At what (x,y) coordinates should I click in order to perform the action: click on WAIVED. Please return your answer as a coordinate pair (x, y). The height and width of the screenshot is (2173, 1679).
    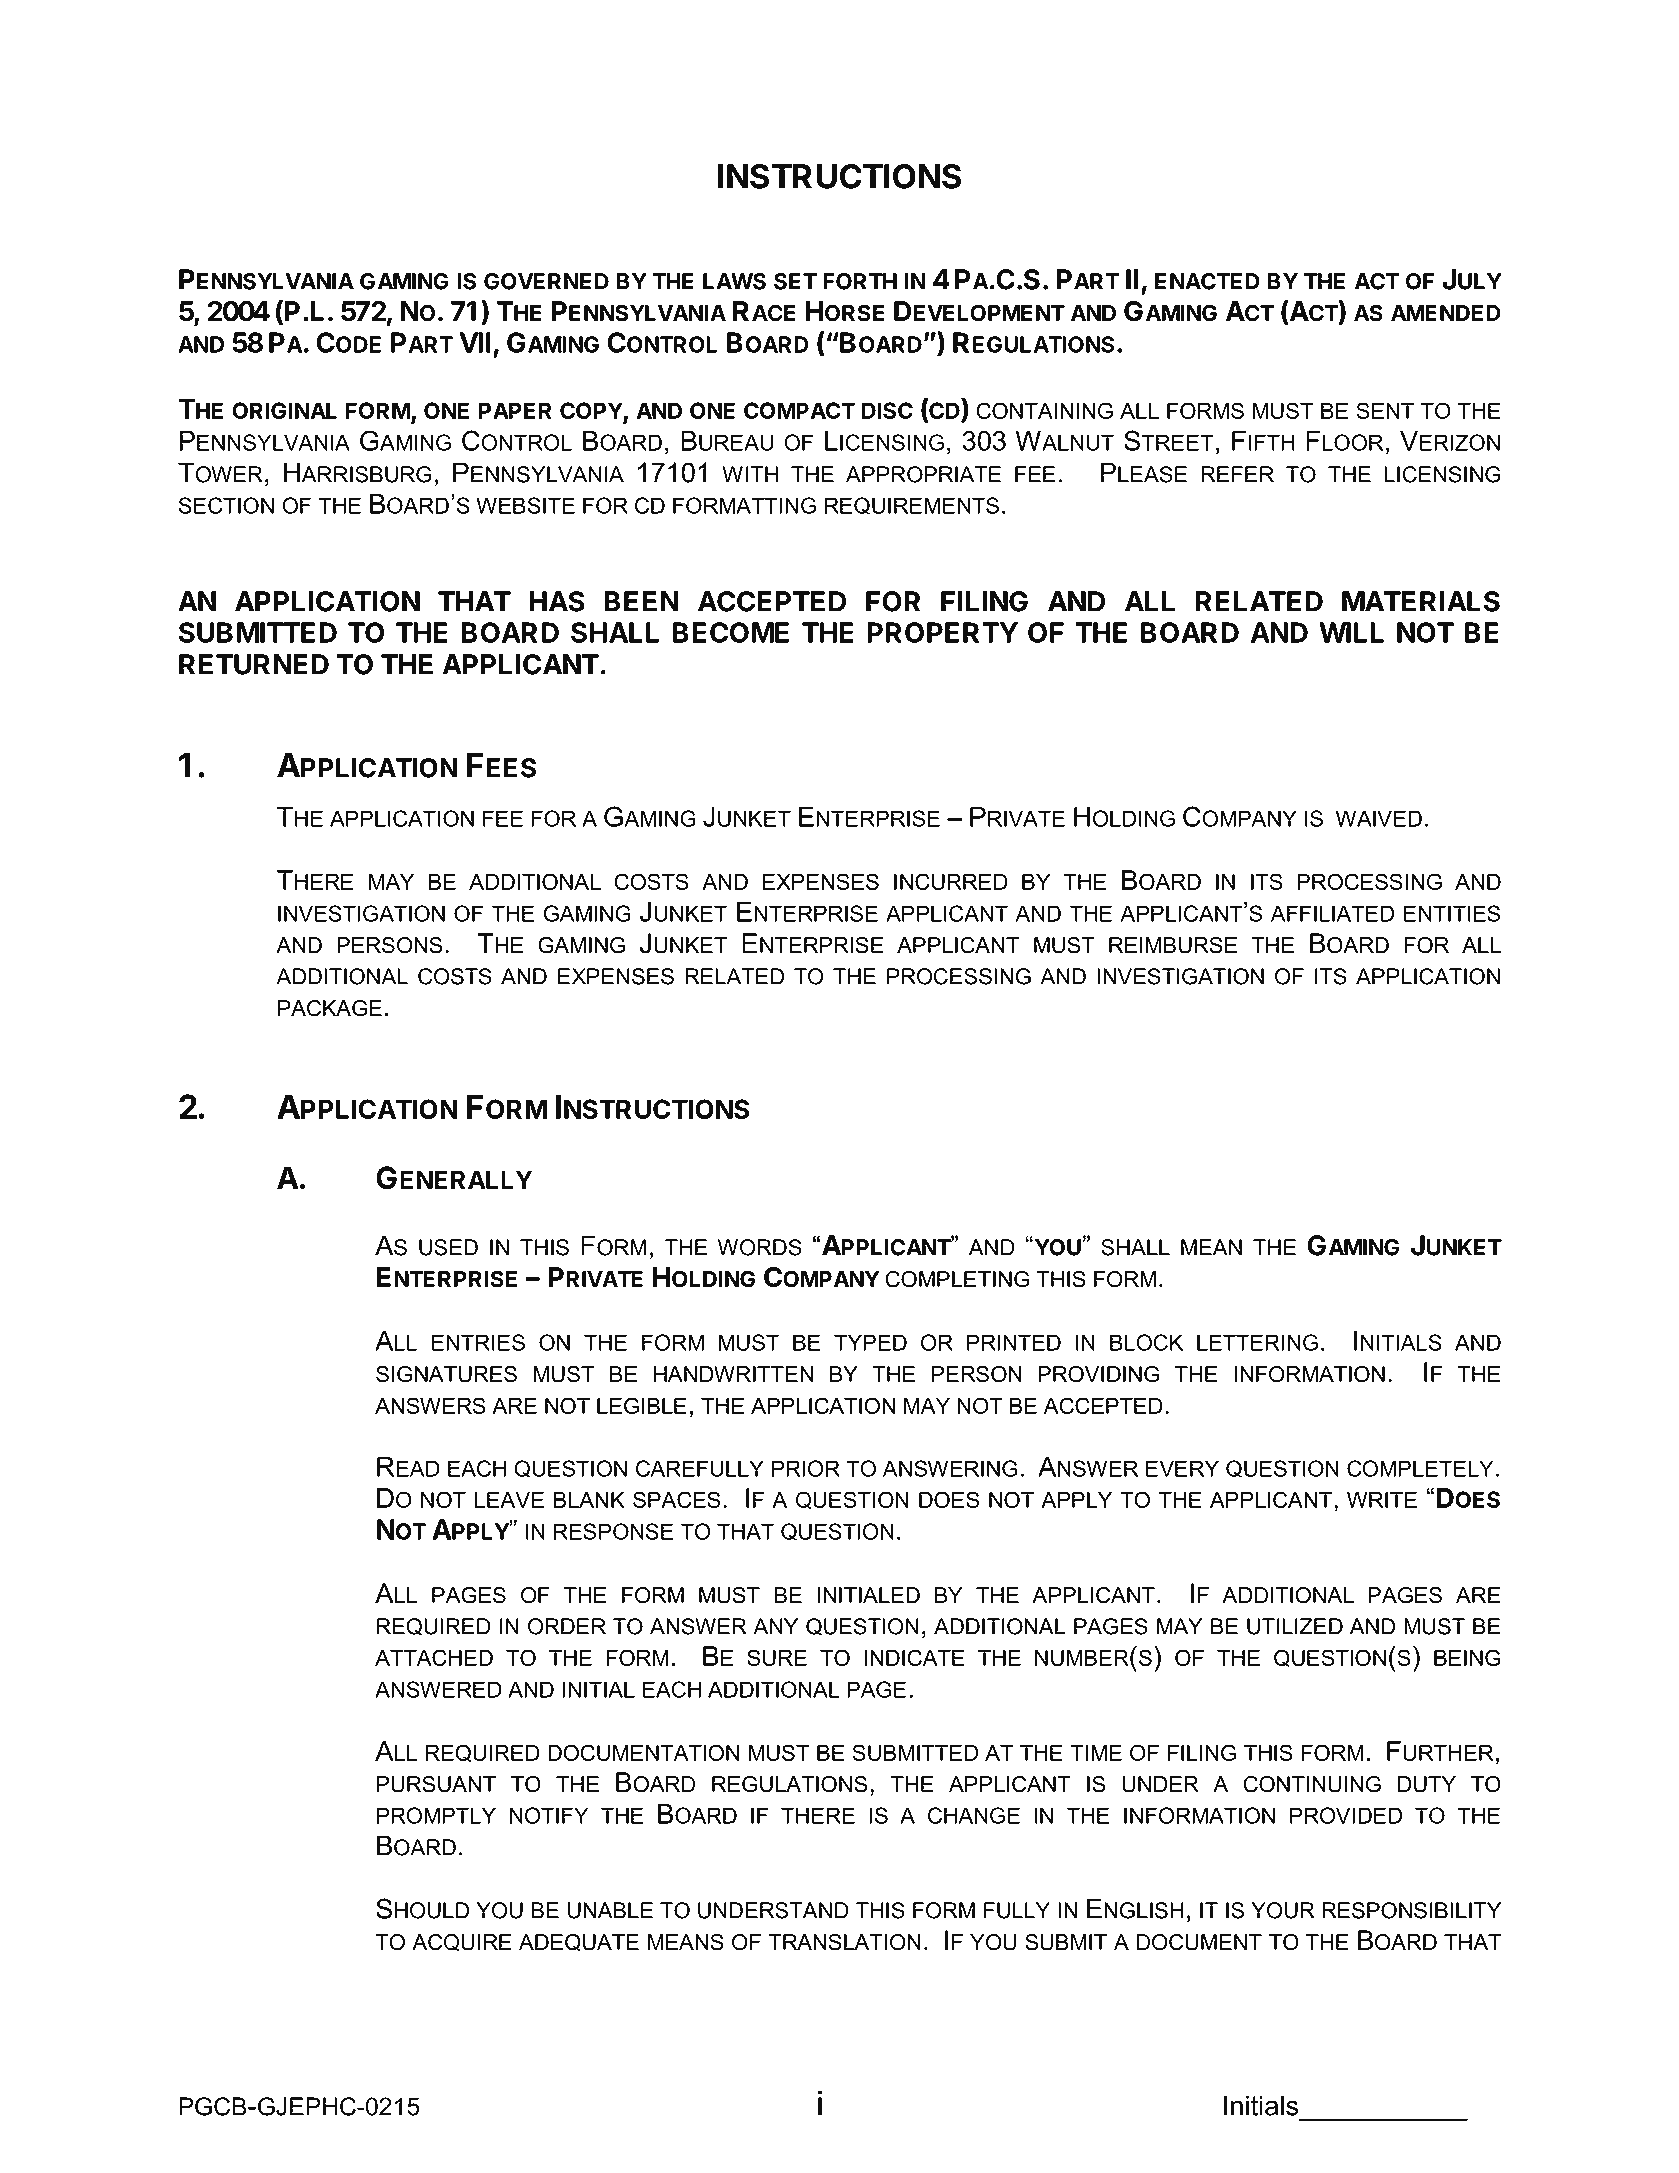
    Looking at the image, I should click on (1379, 818).
